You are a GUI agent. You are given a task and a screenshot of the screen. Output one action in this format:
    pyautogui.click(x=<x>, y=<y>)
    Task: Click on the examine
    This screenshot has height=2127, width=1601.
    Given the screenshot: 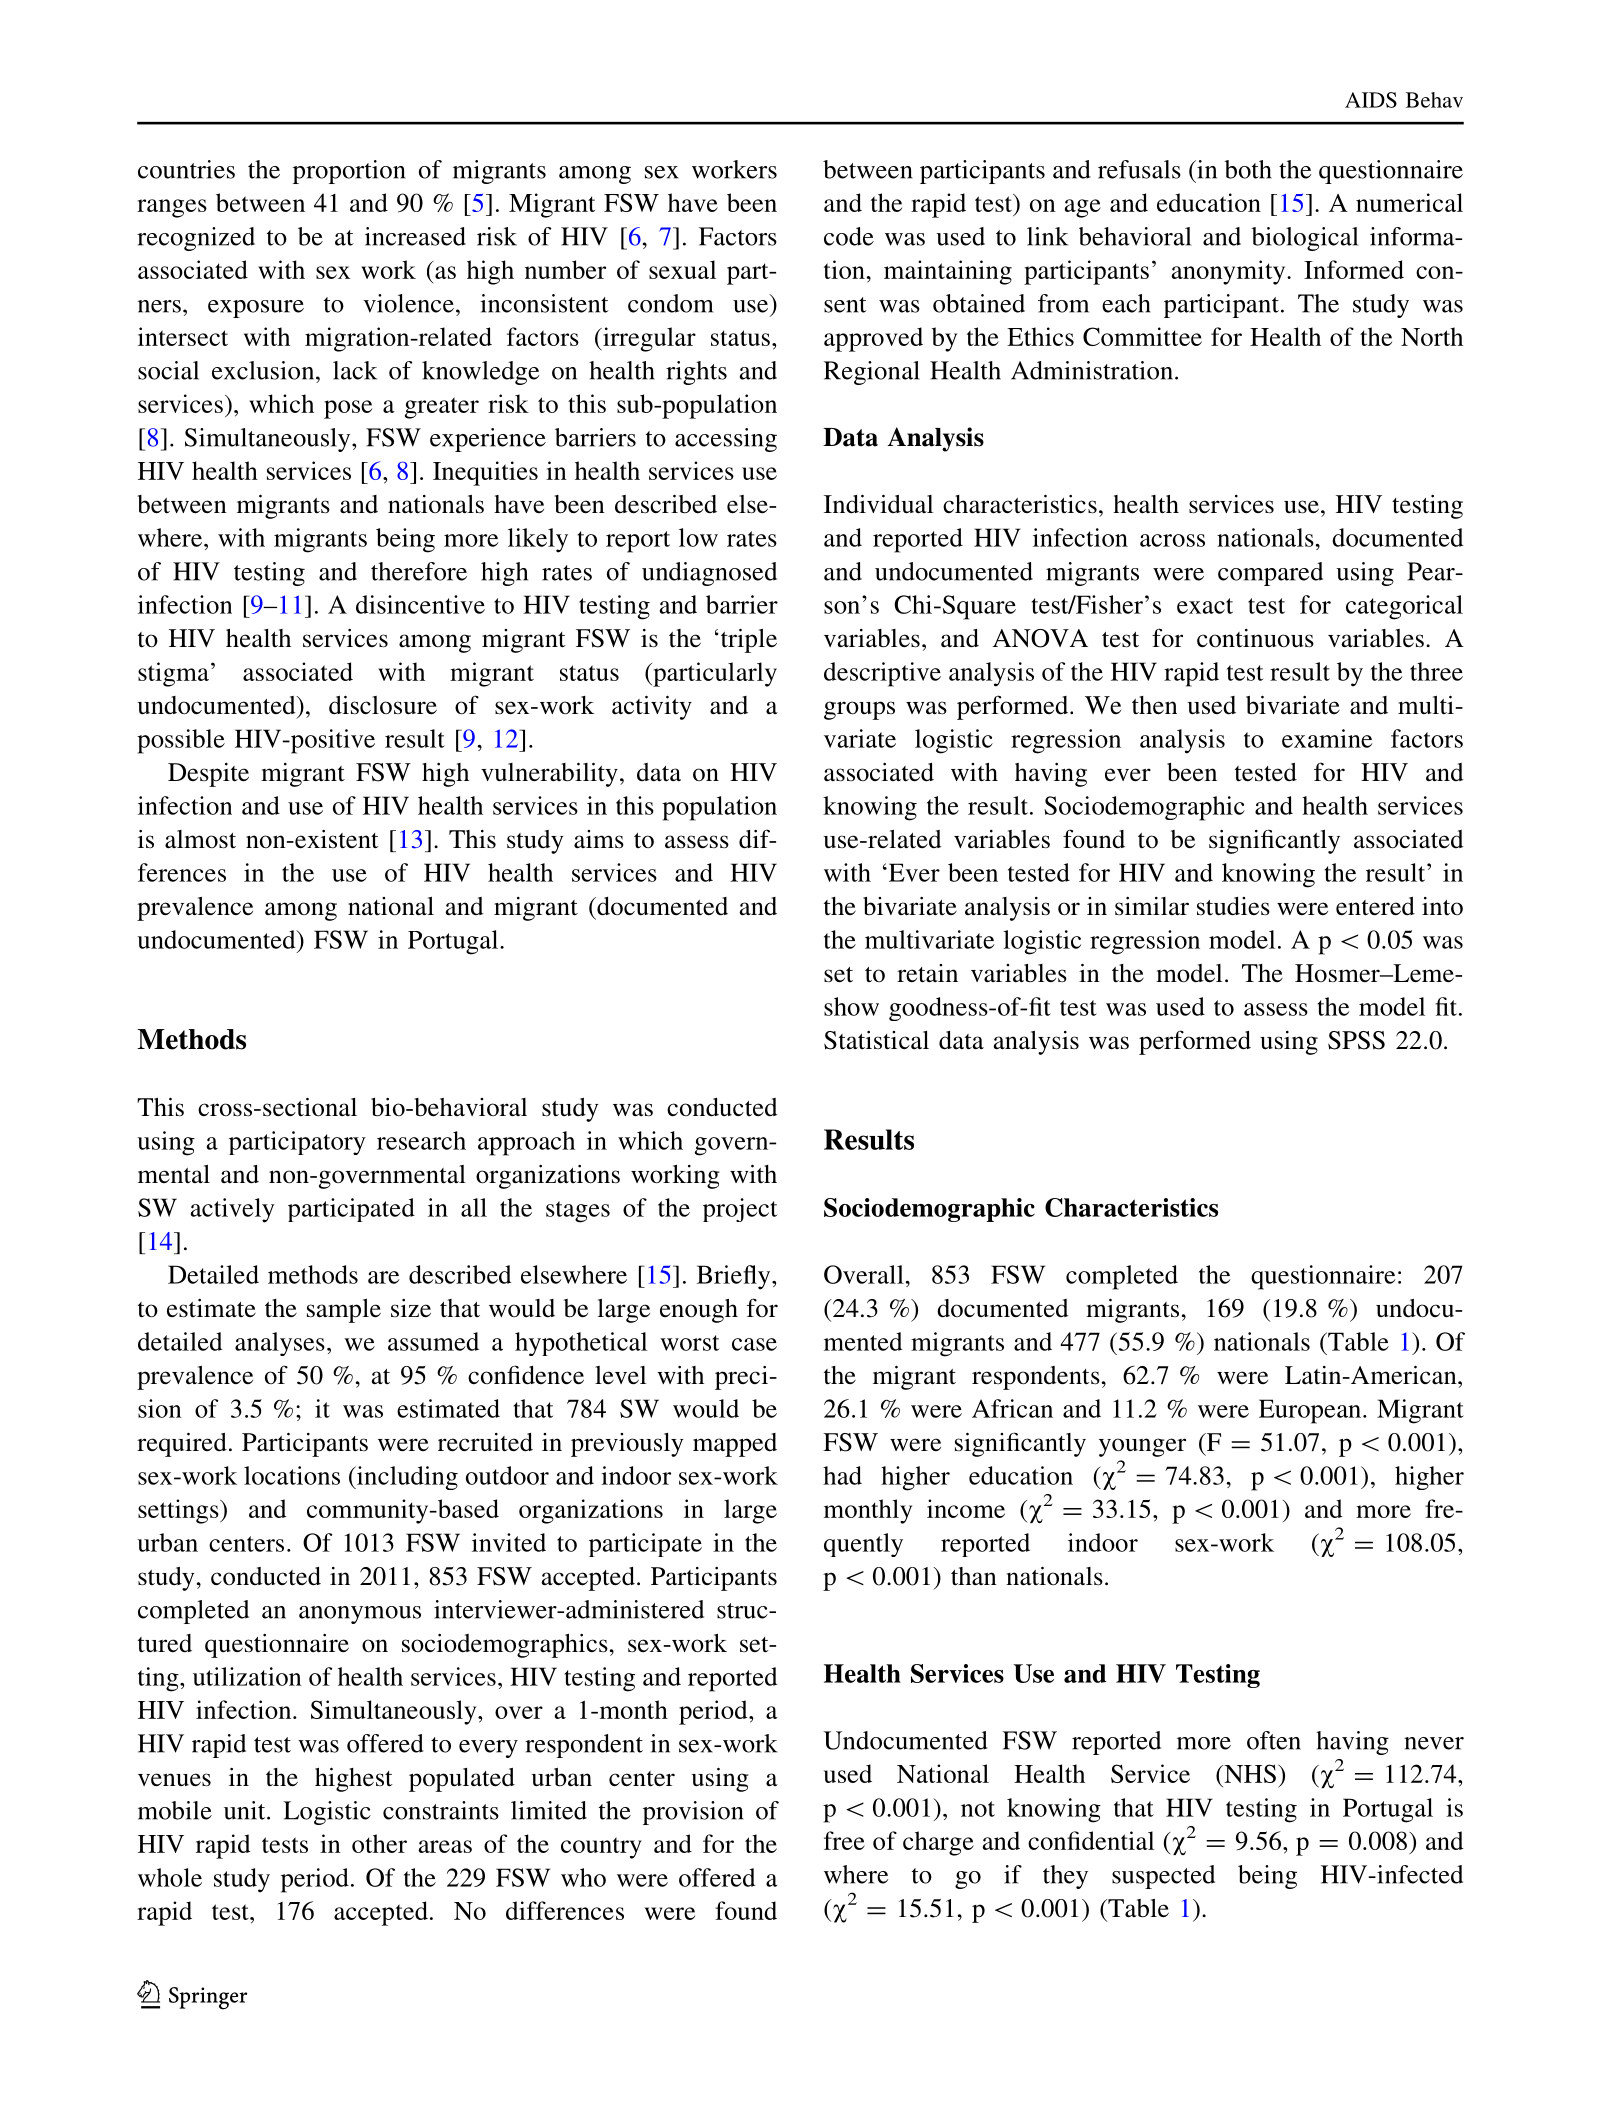 What is the action you would take?
    pyautogui.click(x=1327, y=738)
